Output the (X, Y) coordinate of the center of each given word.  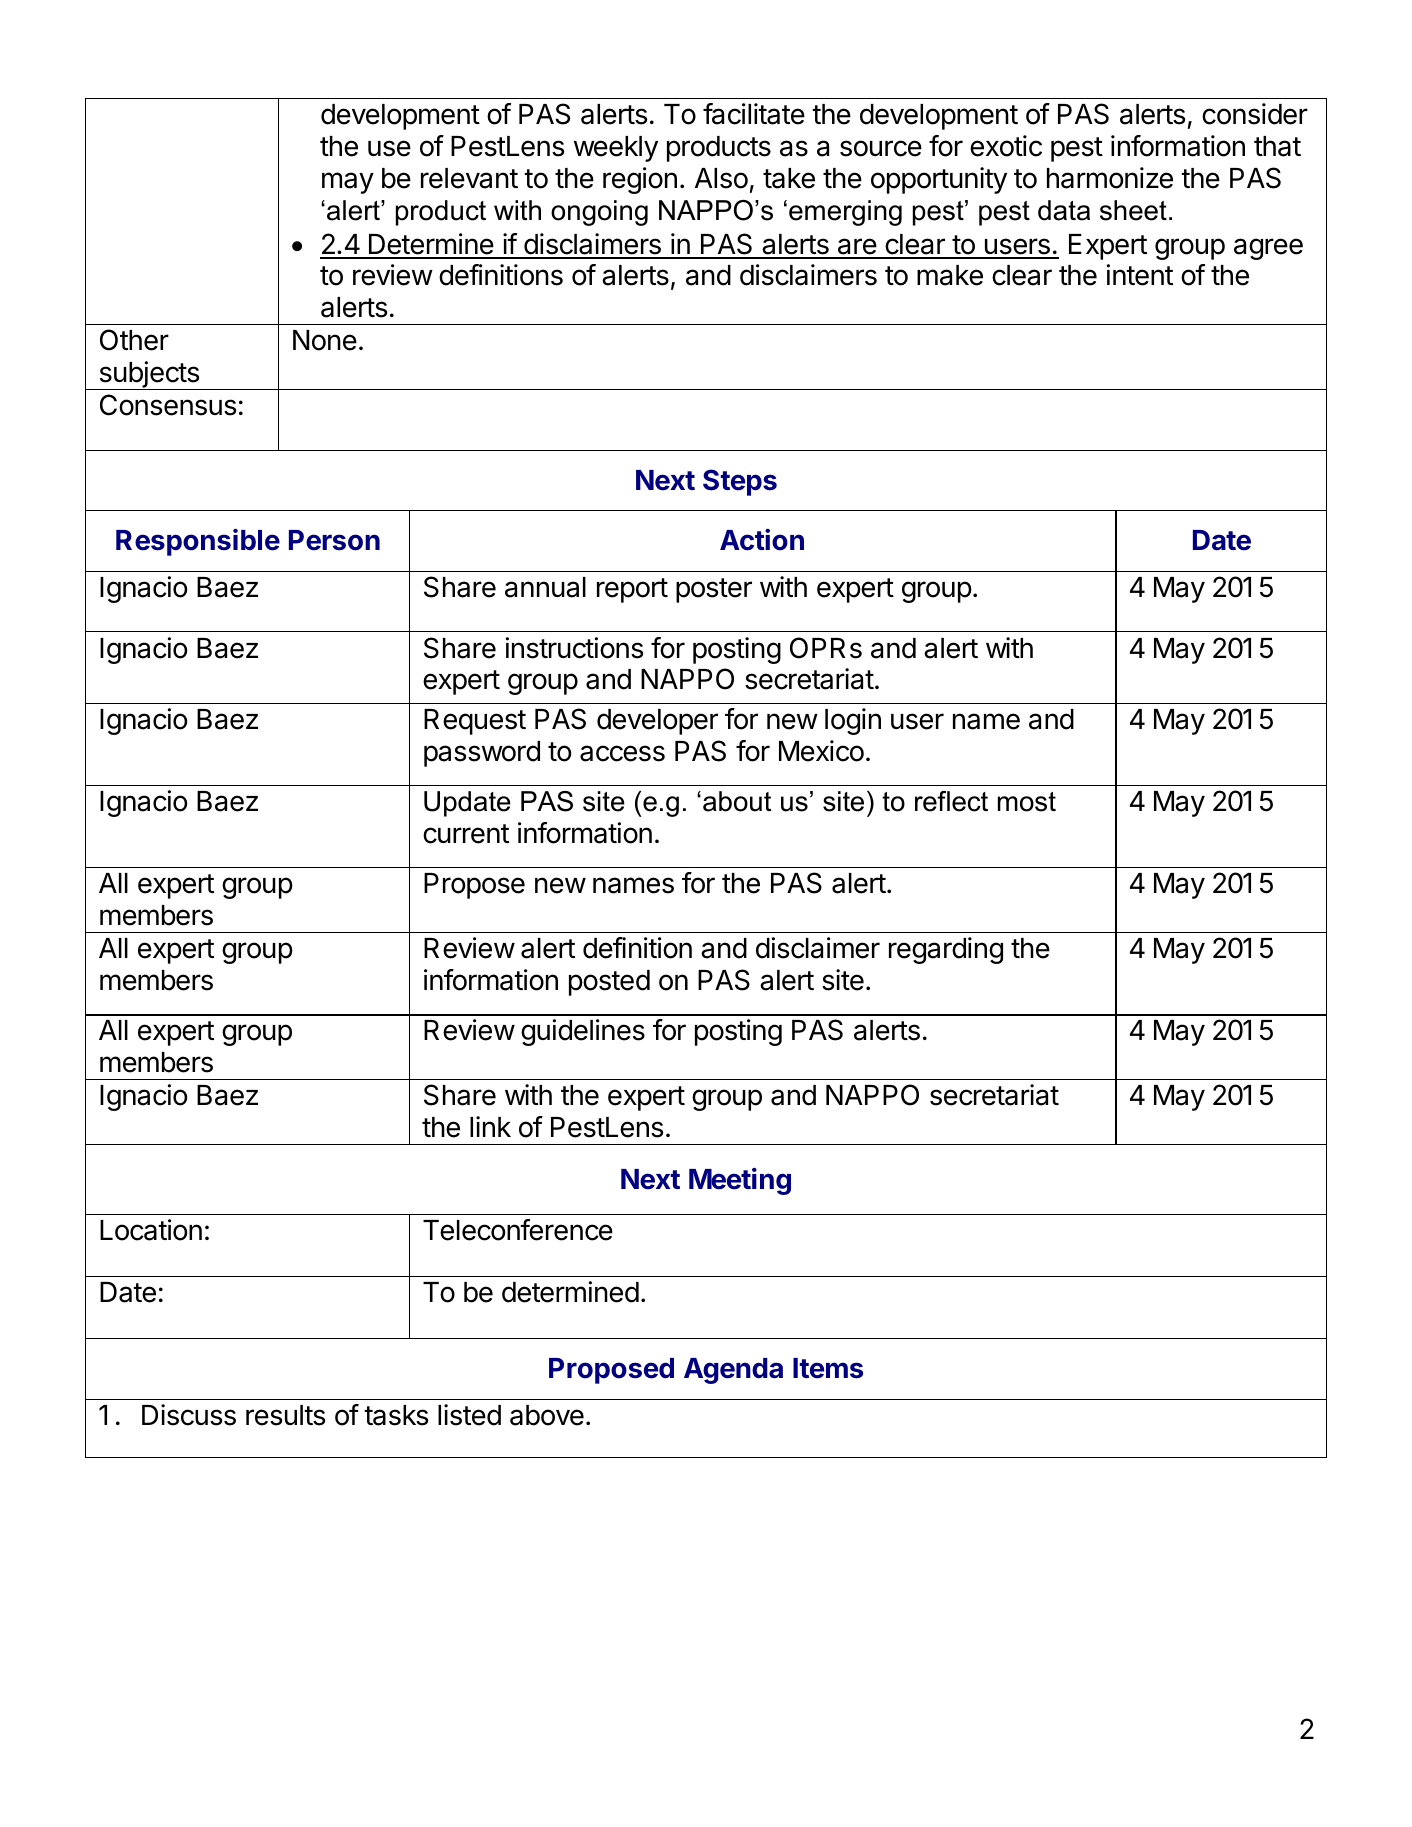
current (466, 834)
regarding (946, 950)
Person (334, 540)
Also (721, 178)
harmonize (1110, 178)
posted (609, 983)
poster (714, 590)
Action (762, 540)
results (285, 1415)
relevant (469, 178)
